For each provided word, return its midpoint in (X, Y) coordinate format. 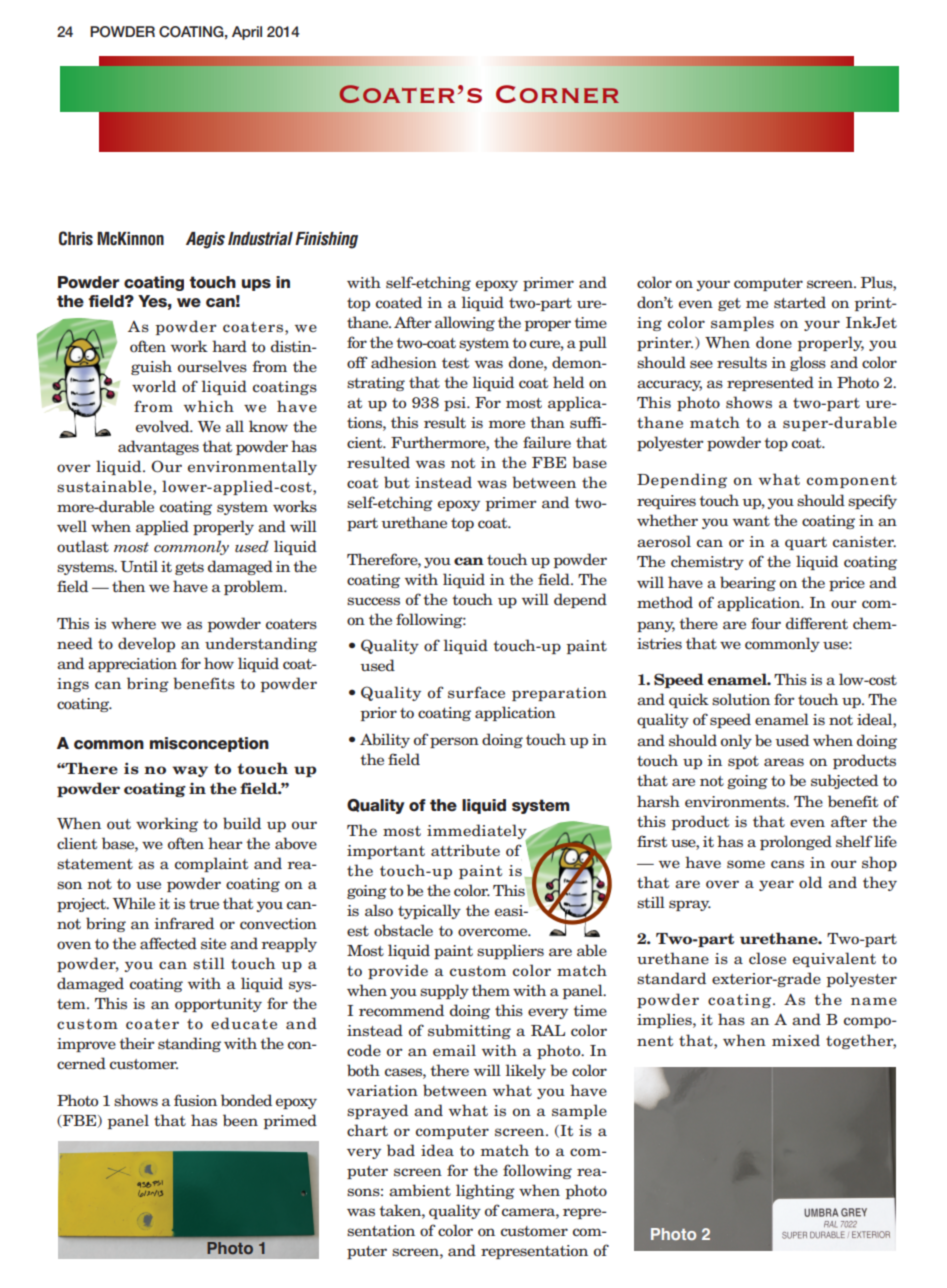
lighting (485, 1191)
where (133, 623)
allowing (465, 323)
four (766, 623)
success (373, 601)
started (800, 302)
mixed (796, 1040)
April (247, 33)
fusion (195, 1100)
